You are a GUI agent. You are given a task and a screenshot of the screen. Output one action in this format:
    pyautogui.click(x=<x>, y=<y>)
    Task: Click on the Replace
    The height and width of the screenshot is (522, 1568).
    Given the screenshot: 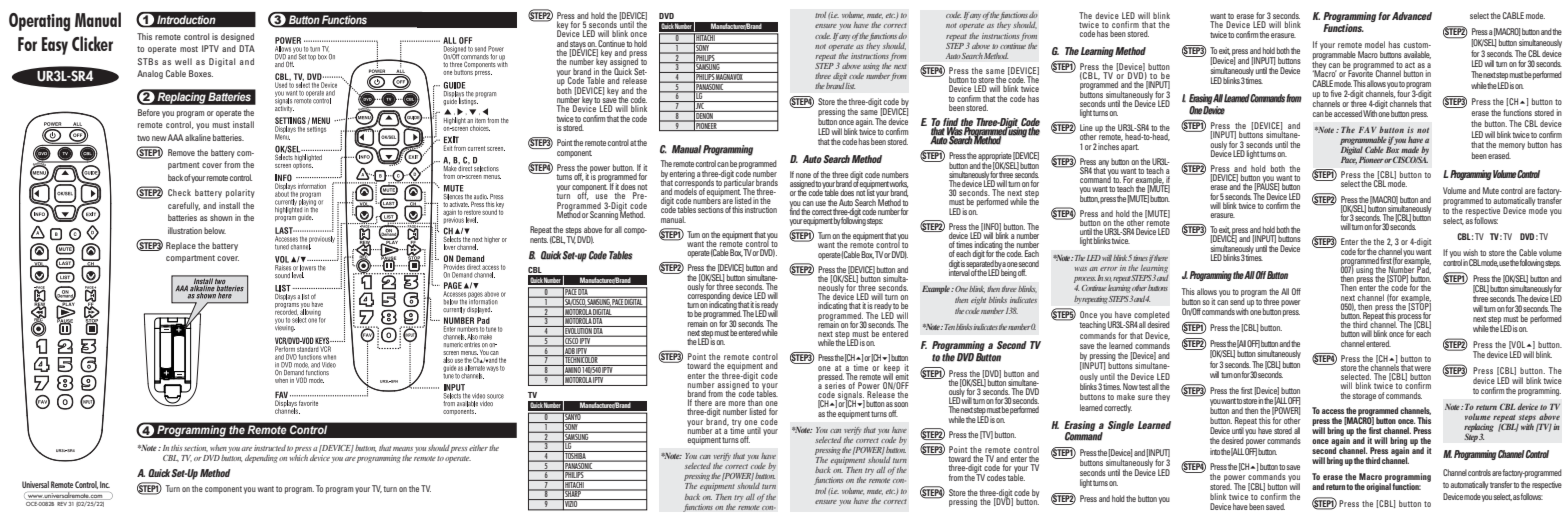 What is the action you would take?
    pyautogui.click(x=181, y=246)
